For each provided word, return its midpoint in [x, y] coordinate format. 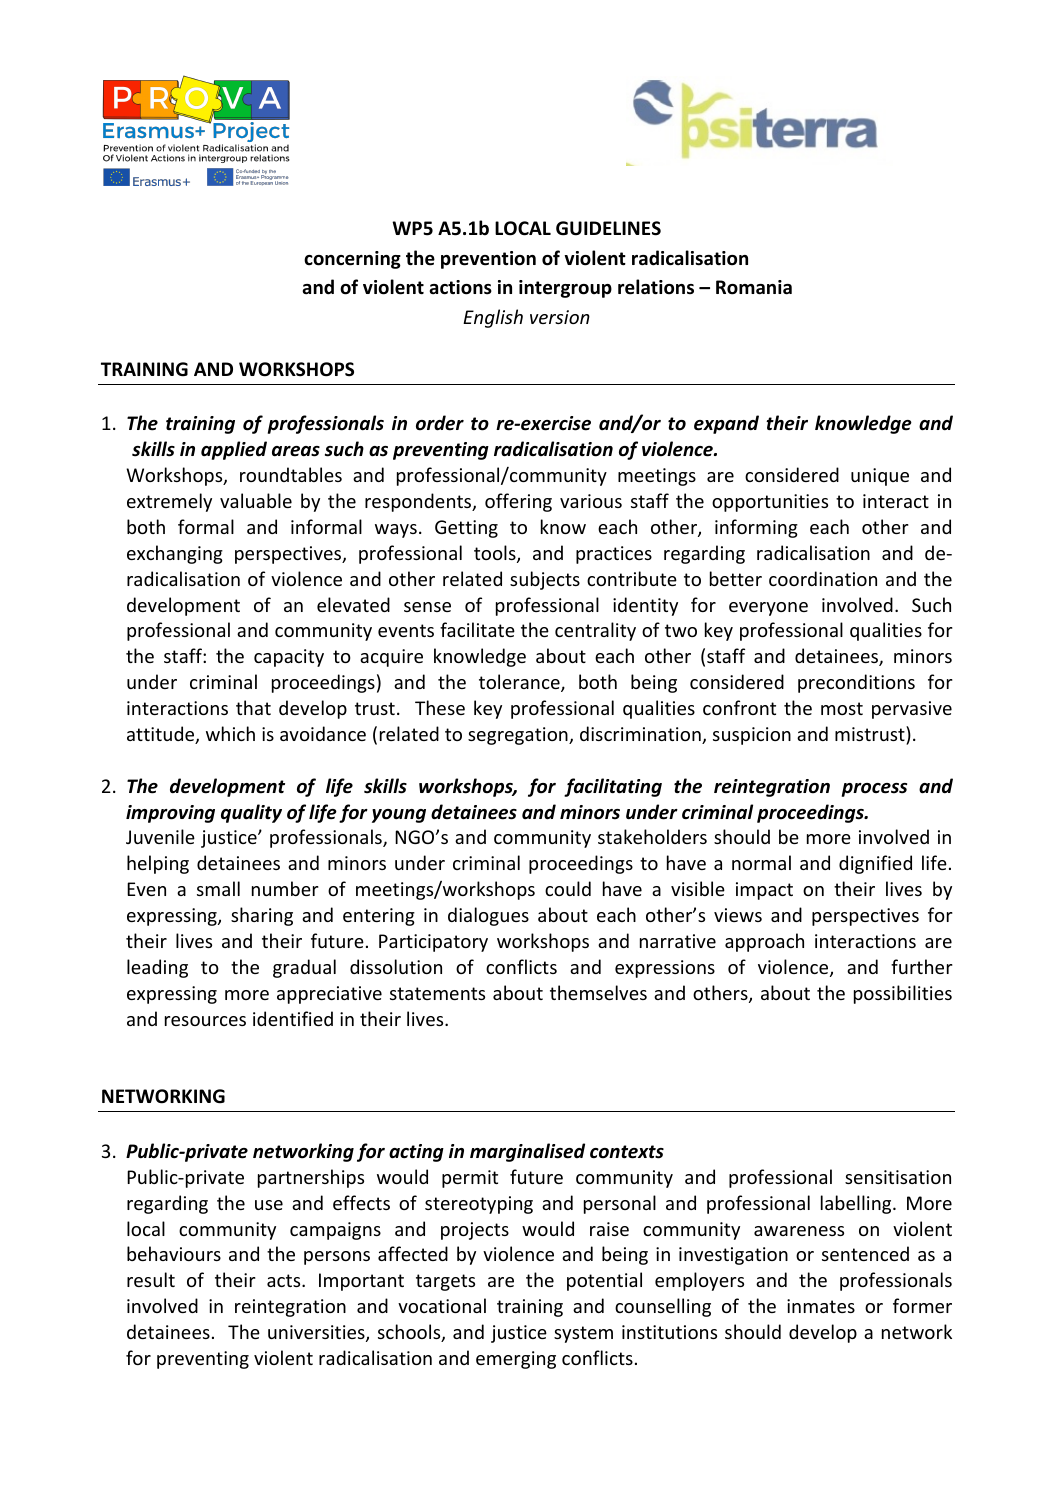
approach [764, 942]
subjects [545, 580]
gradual [304, 968]
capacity [289, 658]
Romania [754, 287]
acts [285, 1280]
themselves [598, 992]
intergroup [565, 289]
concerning [352, 260]
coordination [823, 578]
